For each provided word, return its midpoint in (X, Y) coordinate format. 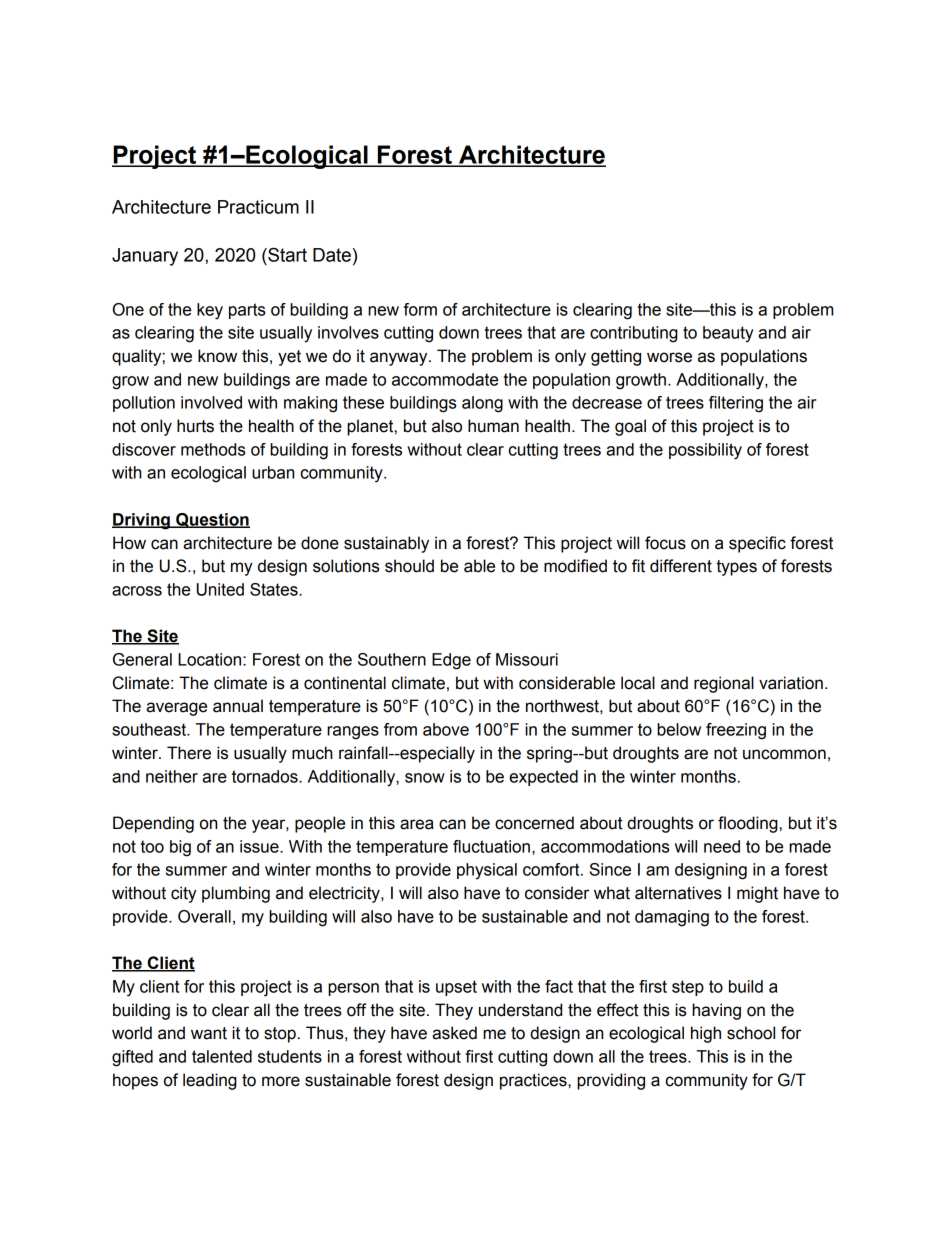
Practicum (258, 207)
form (420, 309)
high (706, 1034)
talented (222, 1056)
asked (454, 1033)
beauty (728, 334)
